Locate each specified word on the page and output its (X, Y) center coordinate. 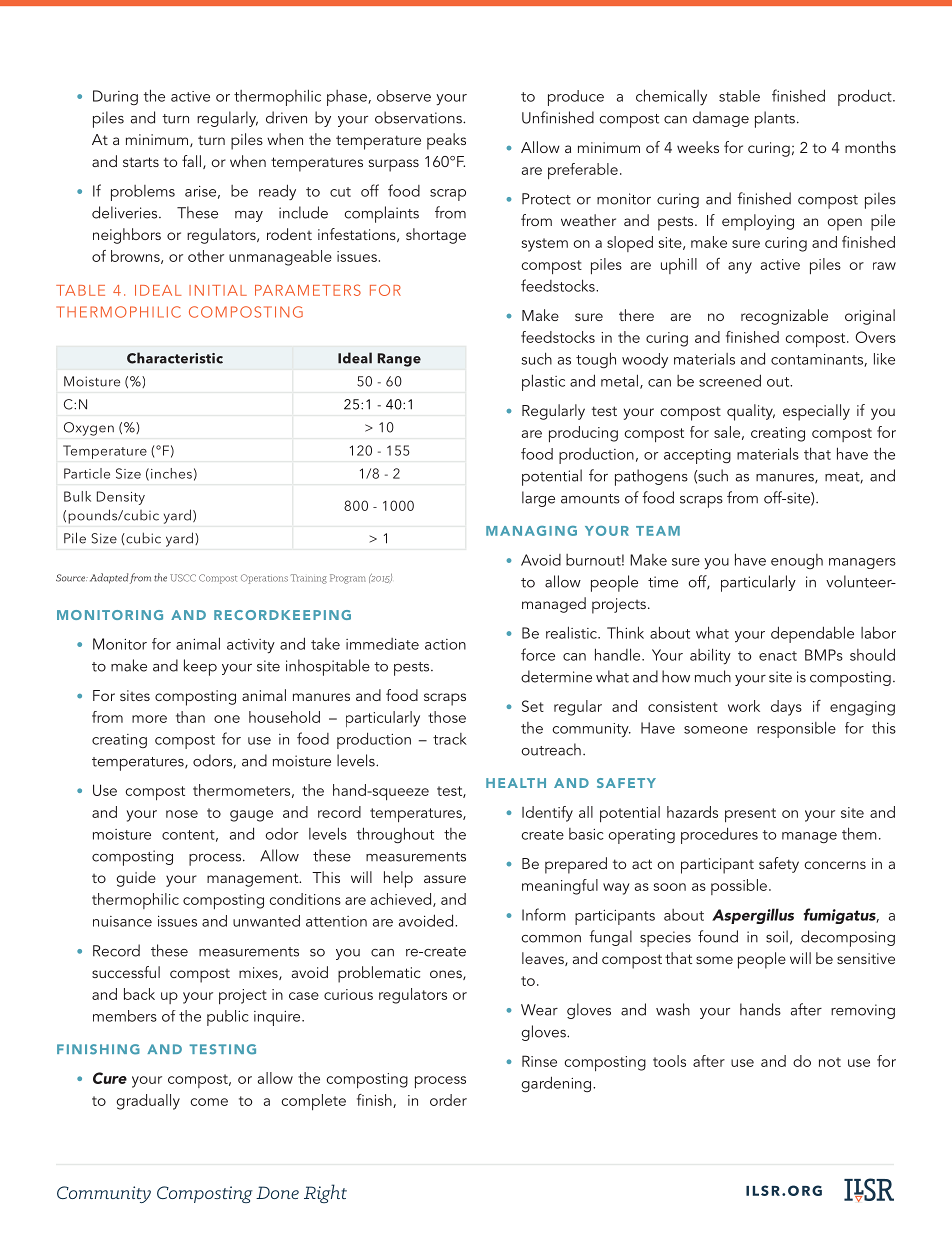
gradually (148, 1102)
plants (775, 119)
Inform (544, 914)
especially (816, 412)
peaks (446, 141)
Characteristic (175, 358)
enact (778, 656)
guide (136, 879)
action (445, 644)
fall (191, 161)
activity (251, 646)
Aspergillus (753, 916)
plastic (543, 382)
